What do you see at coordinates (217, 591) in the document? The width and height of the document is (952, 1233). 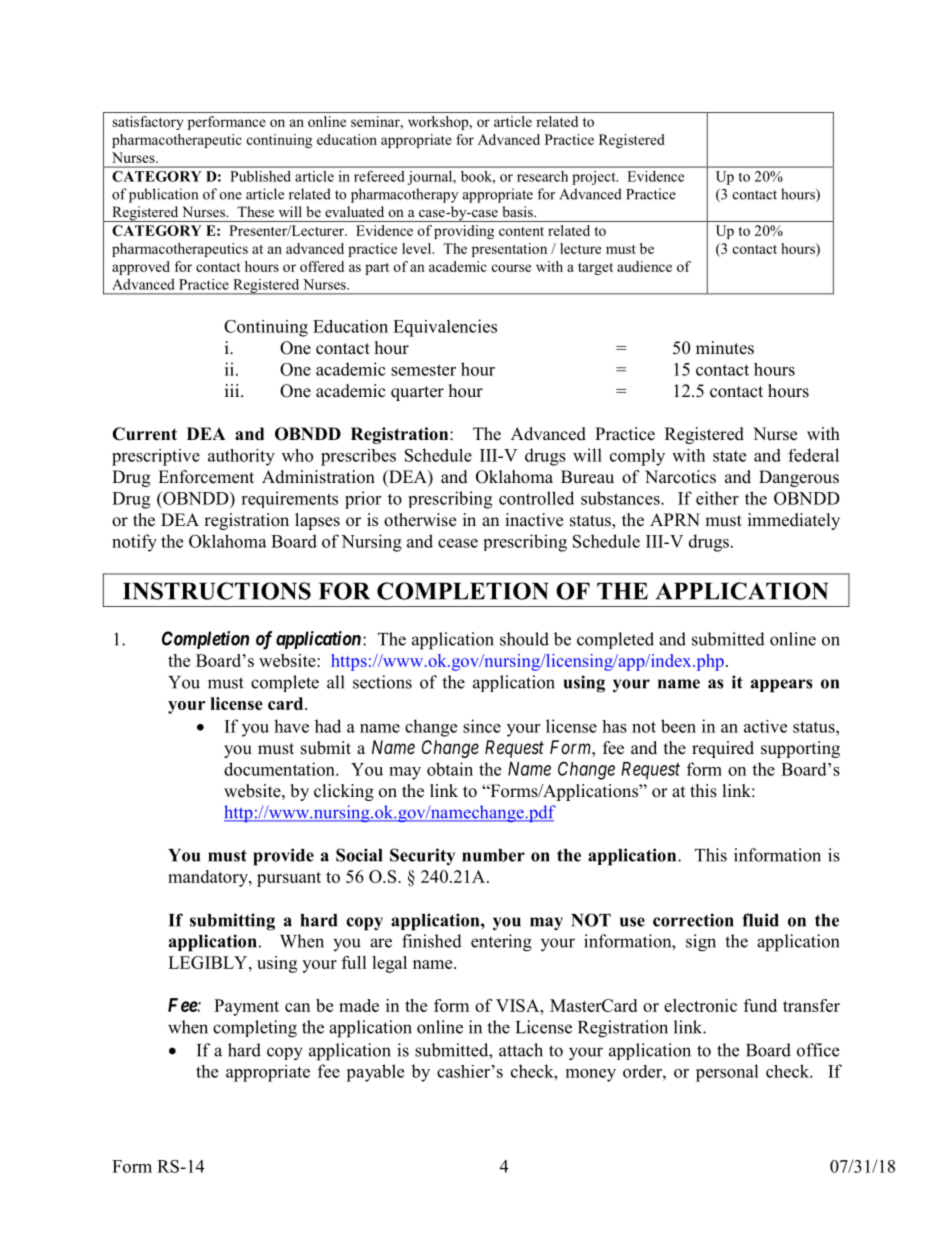 I see `INSTRUCTIONS` at bounding box center [217, 591].
